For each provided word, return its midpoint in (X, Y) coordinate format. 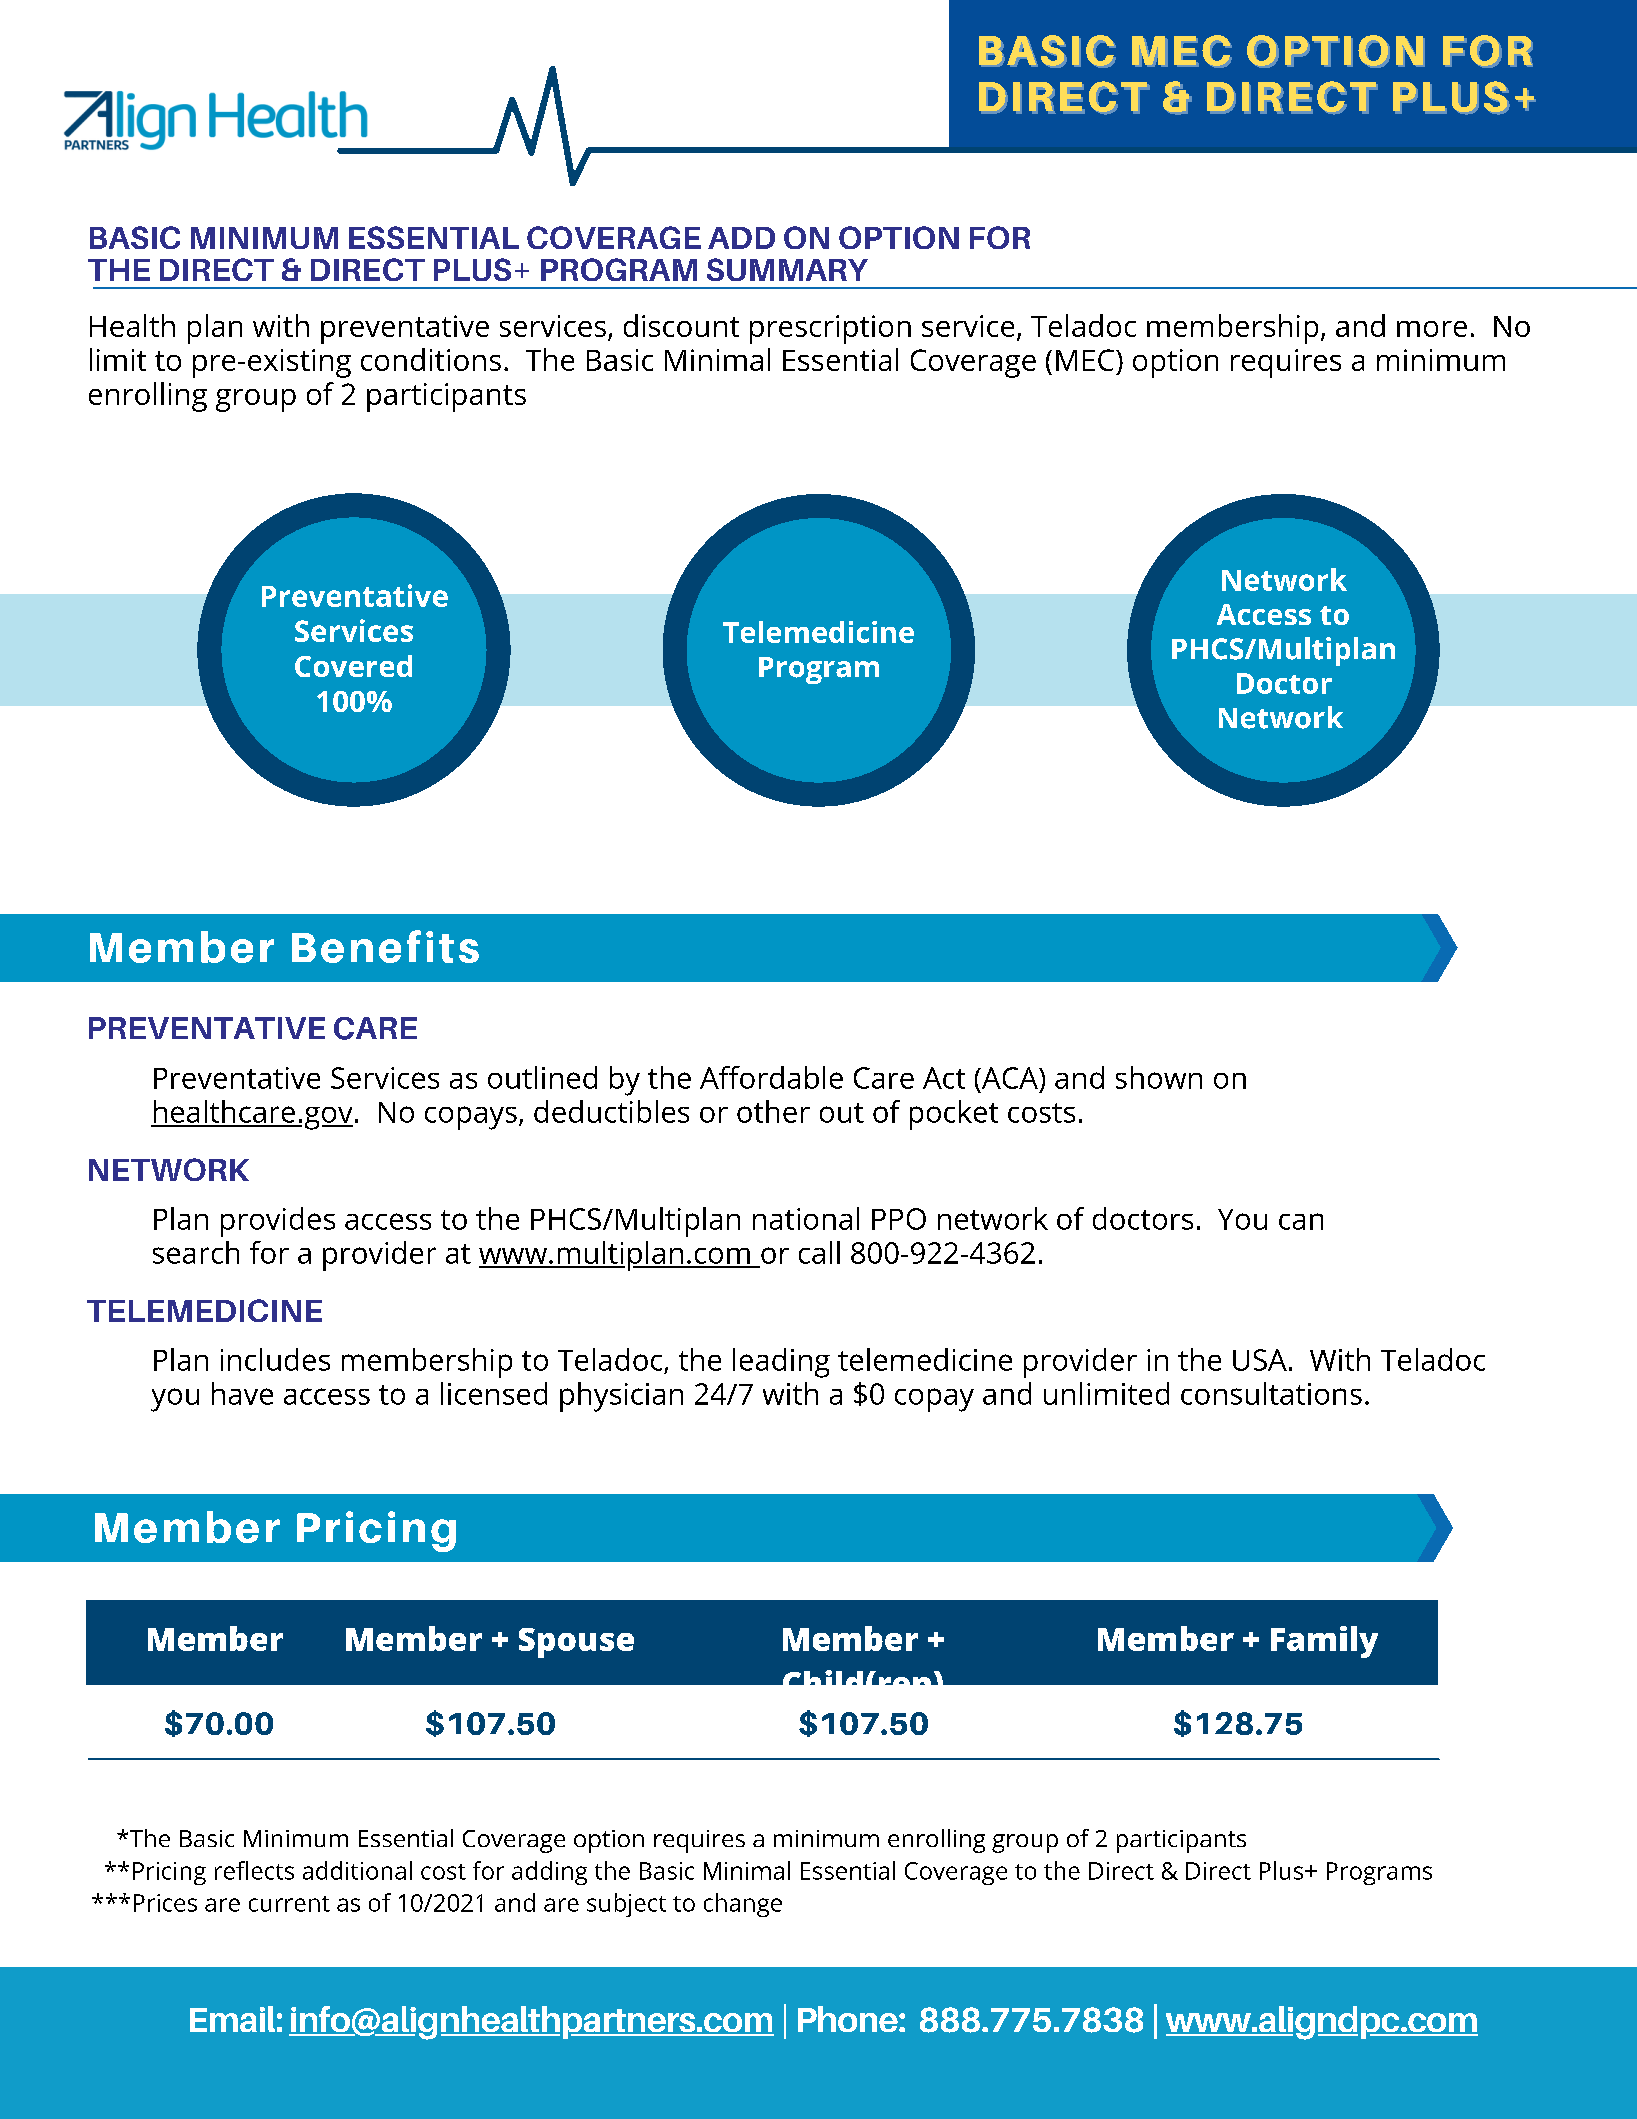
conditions (431, 359)
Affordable (771, 1077)
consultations (1271, 1393)
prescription (830, 329)
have (242, 1393)
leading (781, 1363)
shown (1159, 1077)
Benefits (385, 946)
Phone (849, 2019)
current (289, 1904)
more (1432, 329)
